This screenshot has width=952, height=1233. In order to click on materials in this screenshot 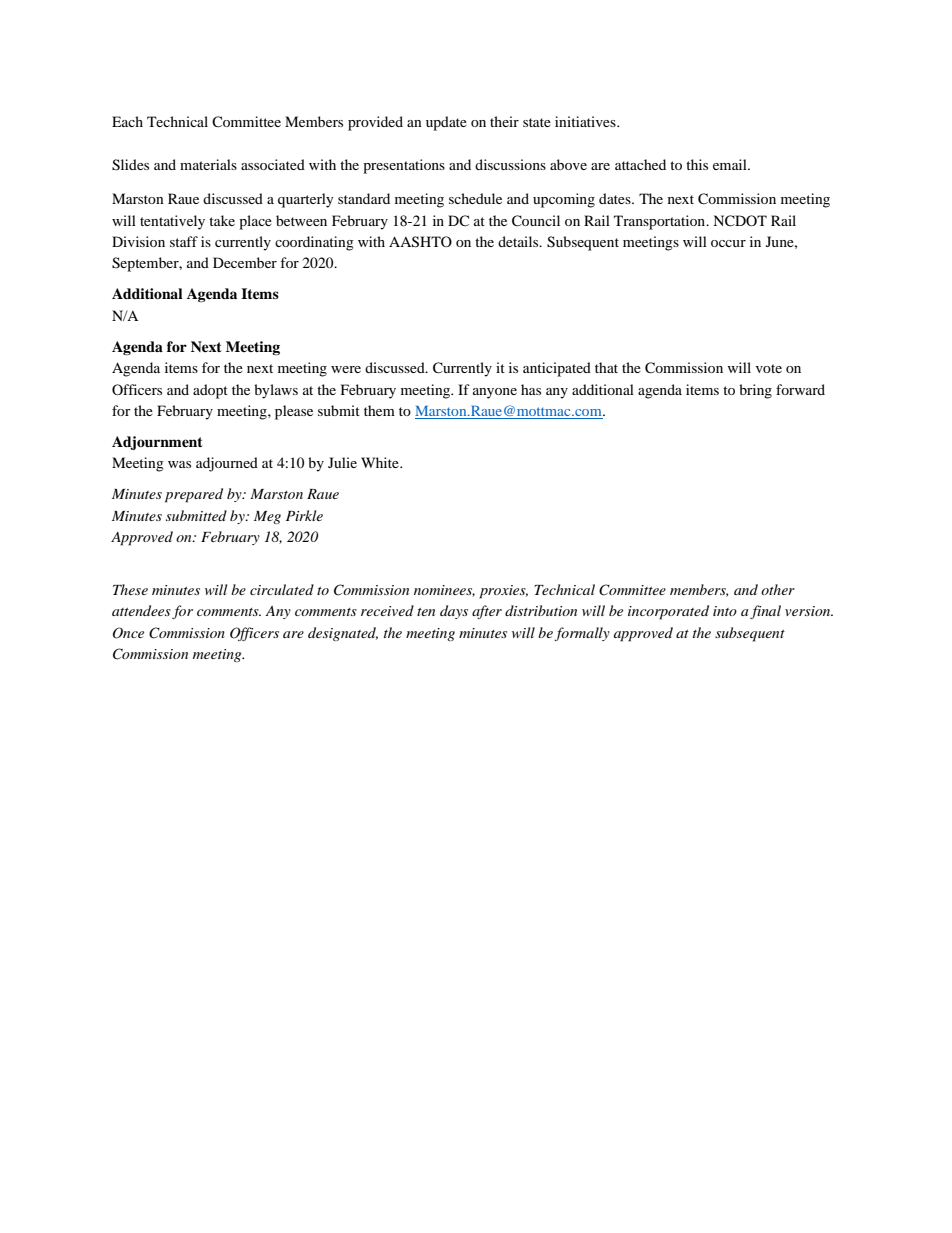, I will do `click(208, 164)`.
